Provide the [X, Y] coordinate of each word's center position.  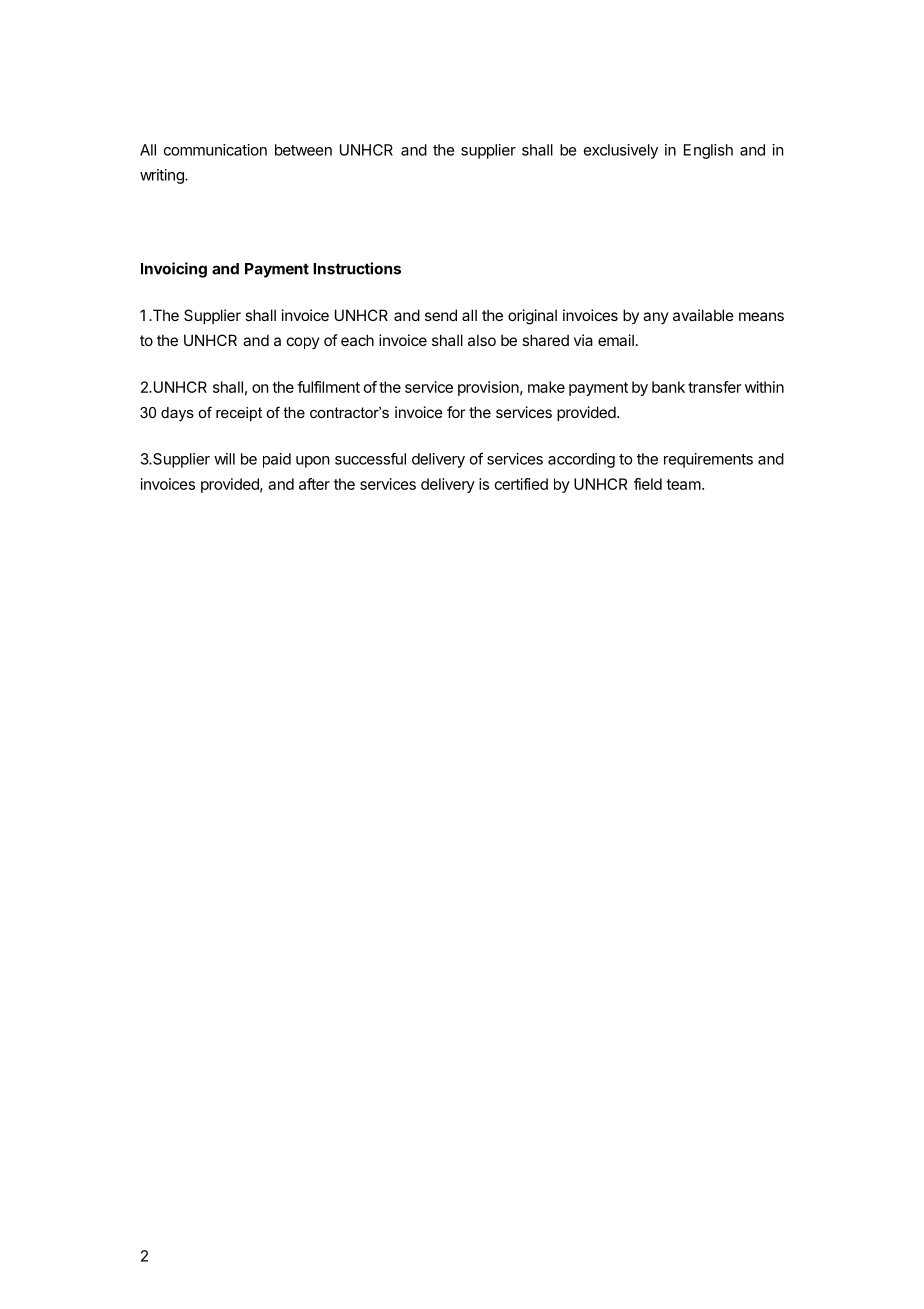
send [441, 315]
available [703, 315]
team [683, 484]
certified [521, 484]
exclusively [621, 151]
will [224, 459]
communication [215, 150]
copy [303, 343]
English [708, 151]
